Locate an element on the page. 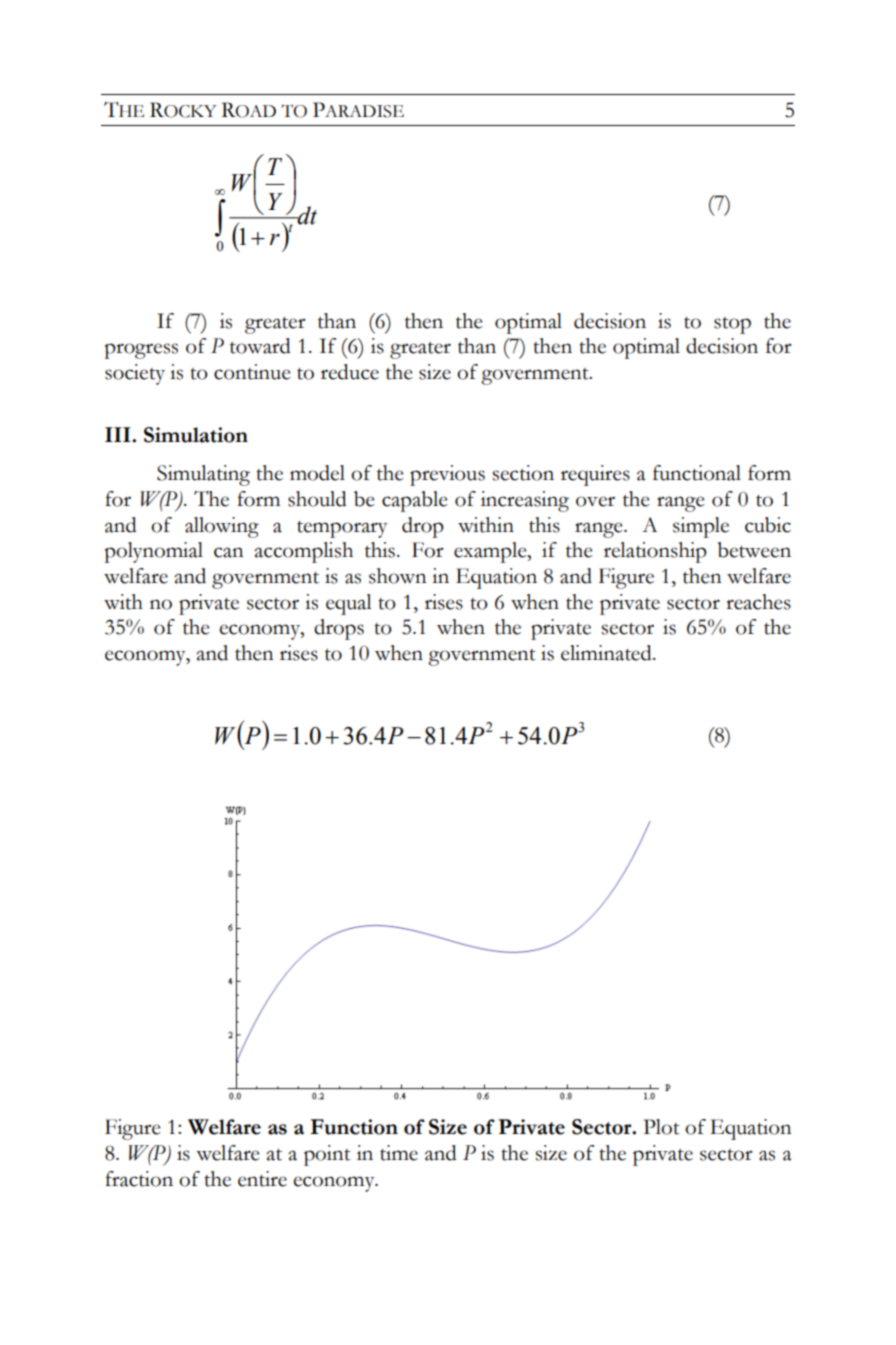  fraction is located at coordinates (139, 1179).
